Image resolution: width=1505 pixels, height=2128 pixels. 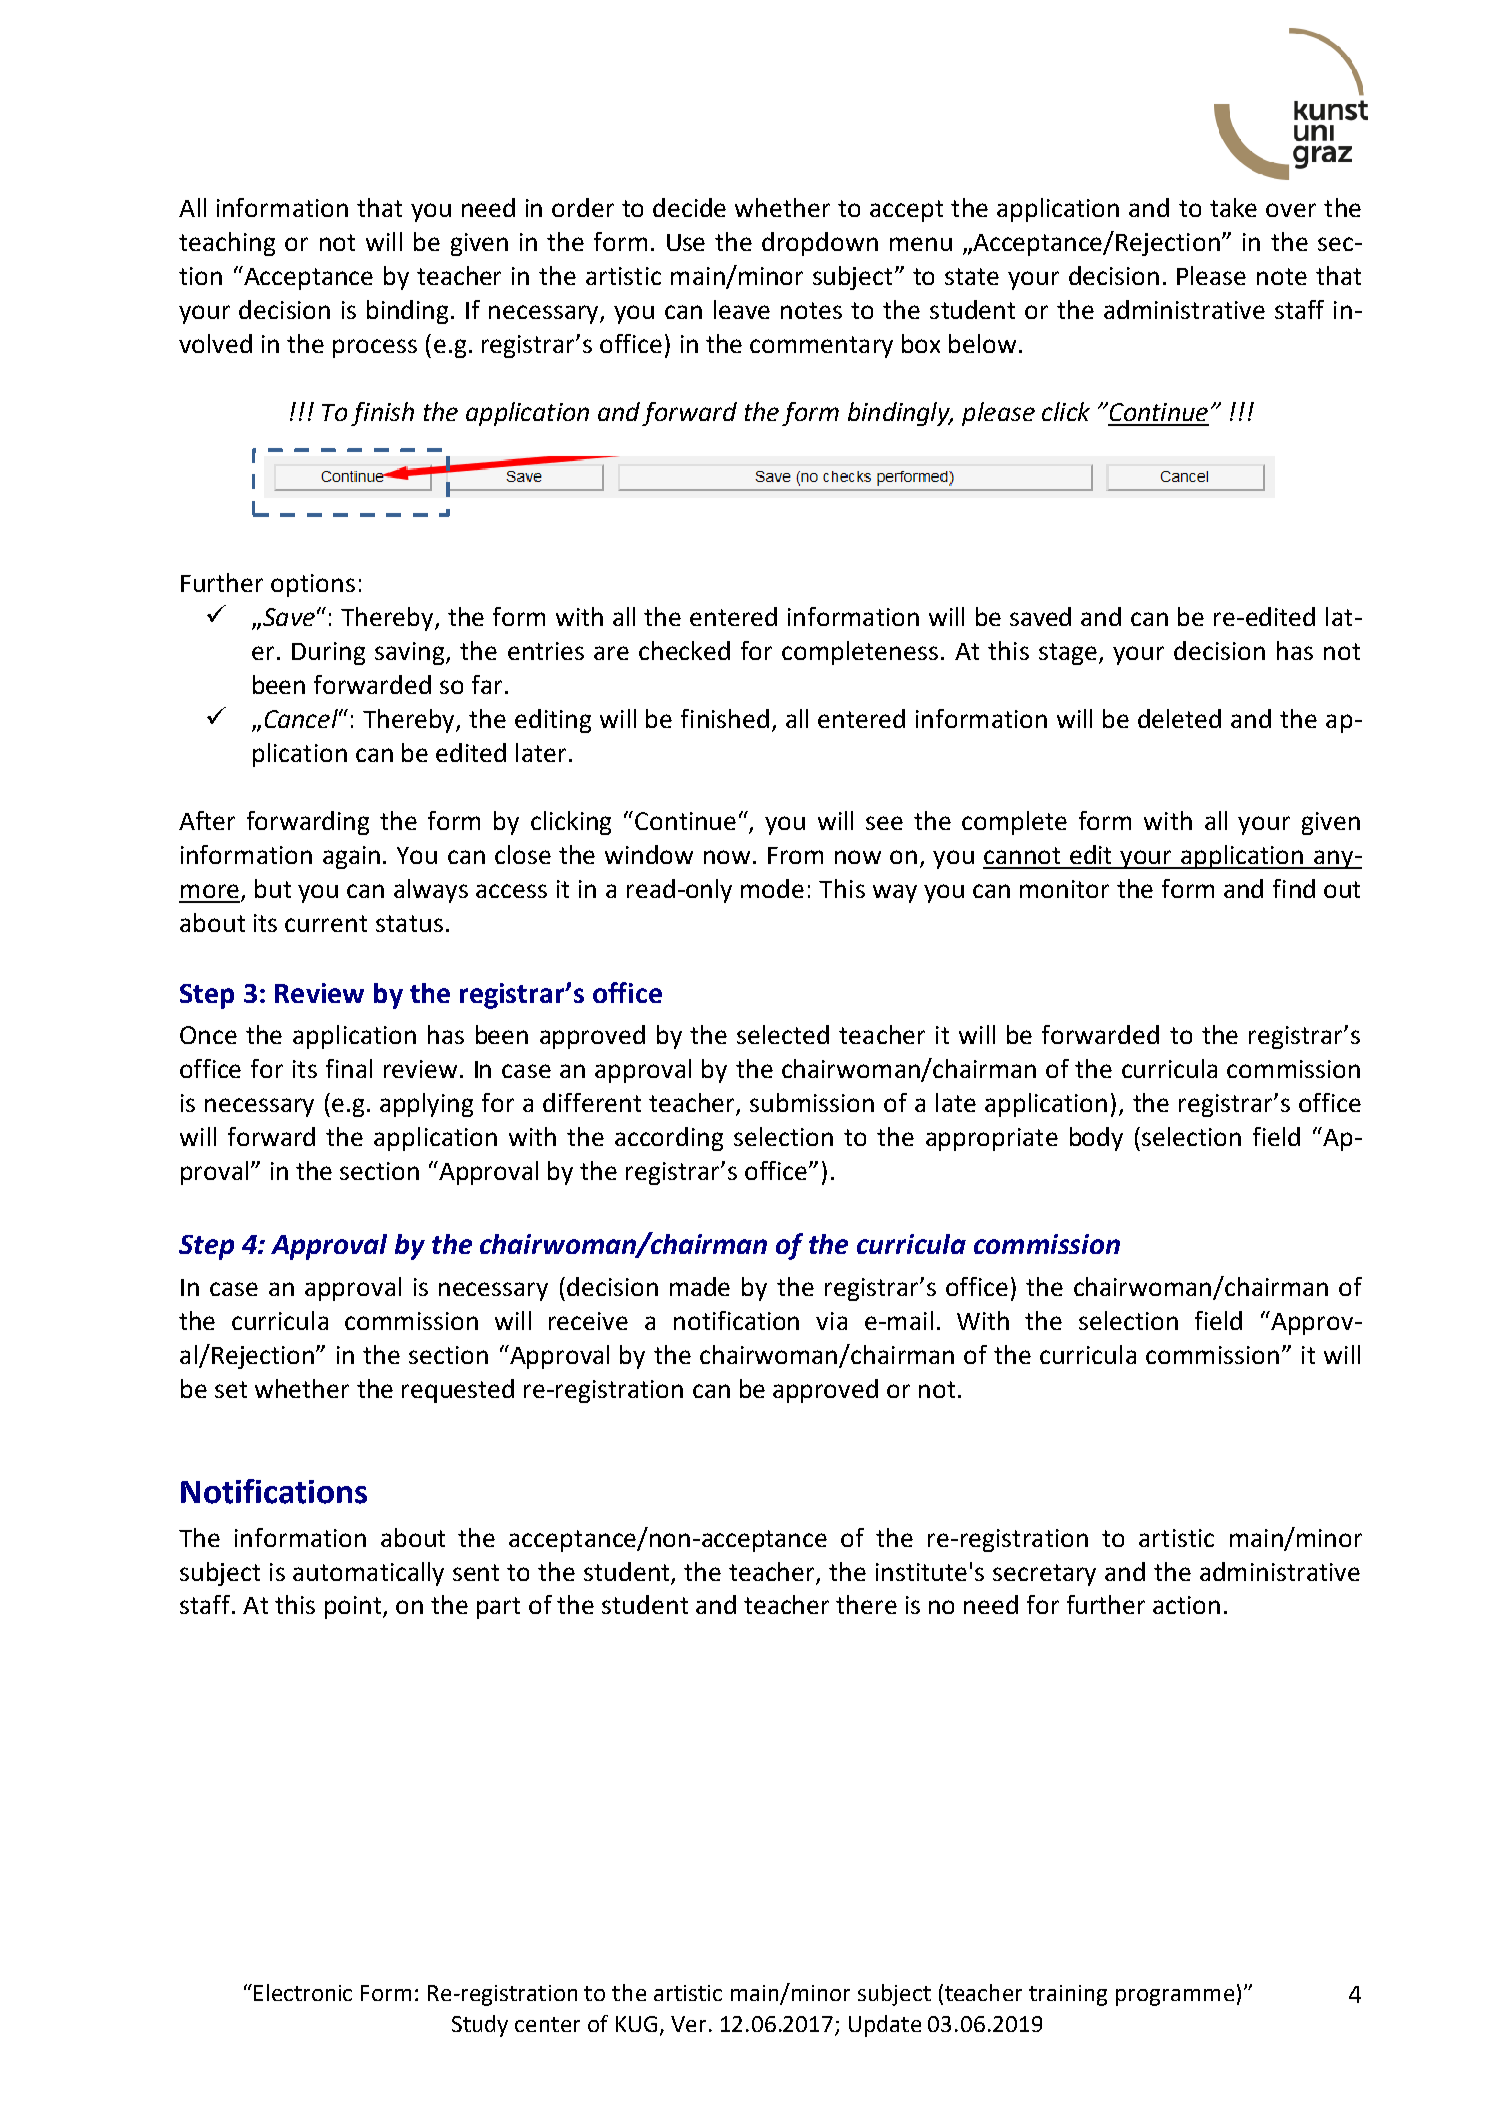 What do you see at coordinates (742, 309) in the image?
I see `leave` at bounding box center [742, 309].
